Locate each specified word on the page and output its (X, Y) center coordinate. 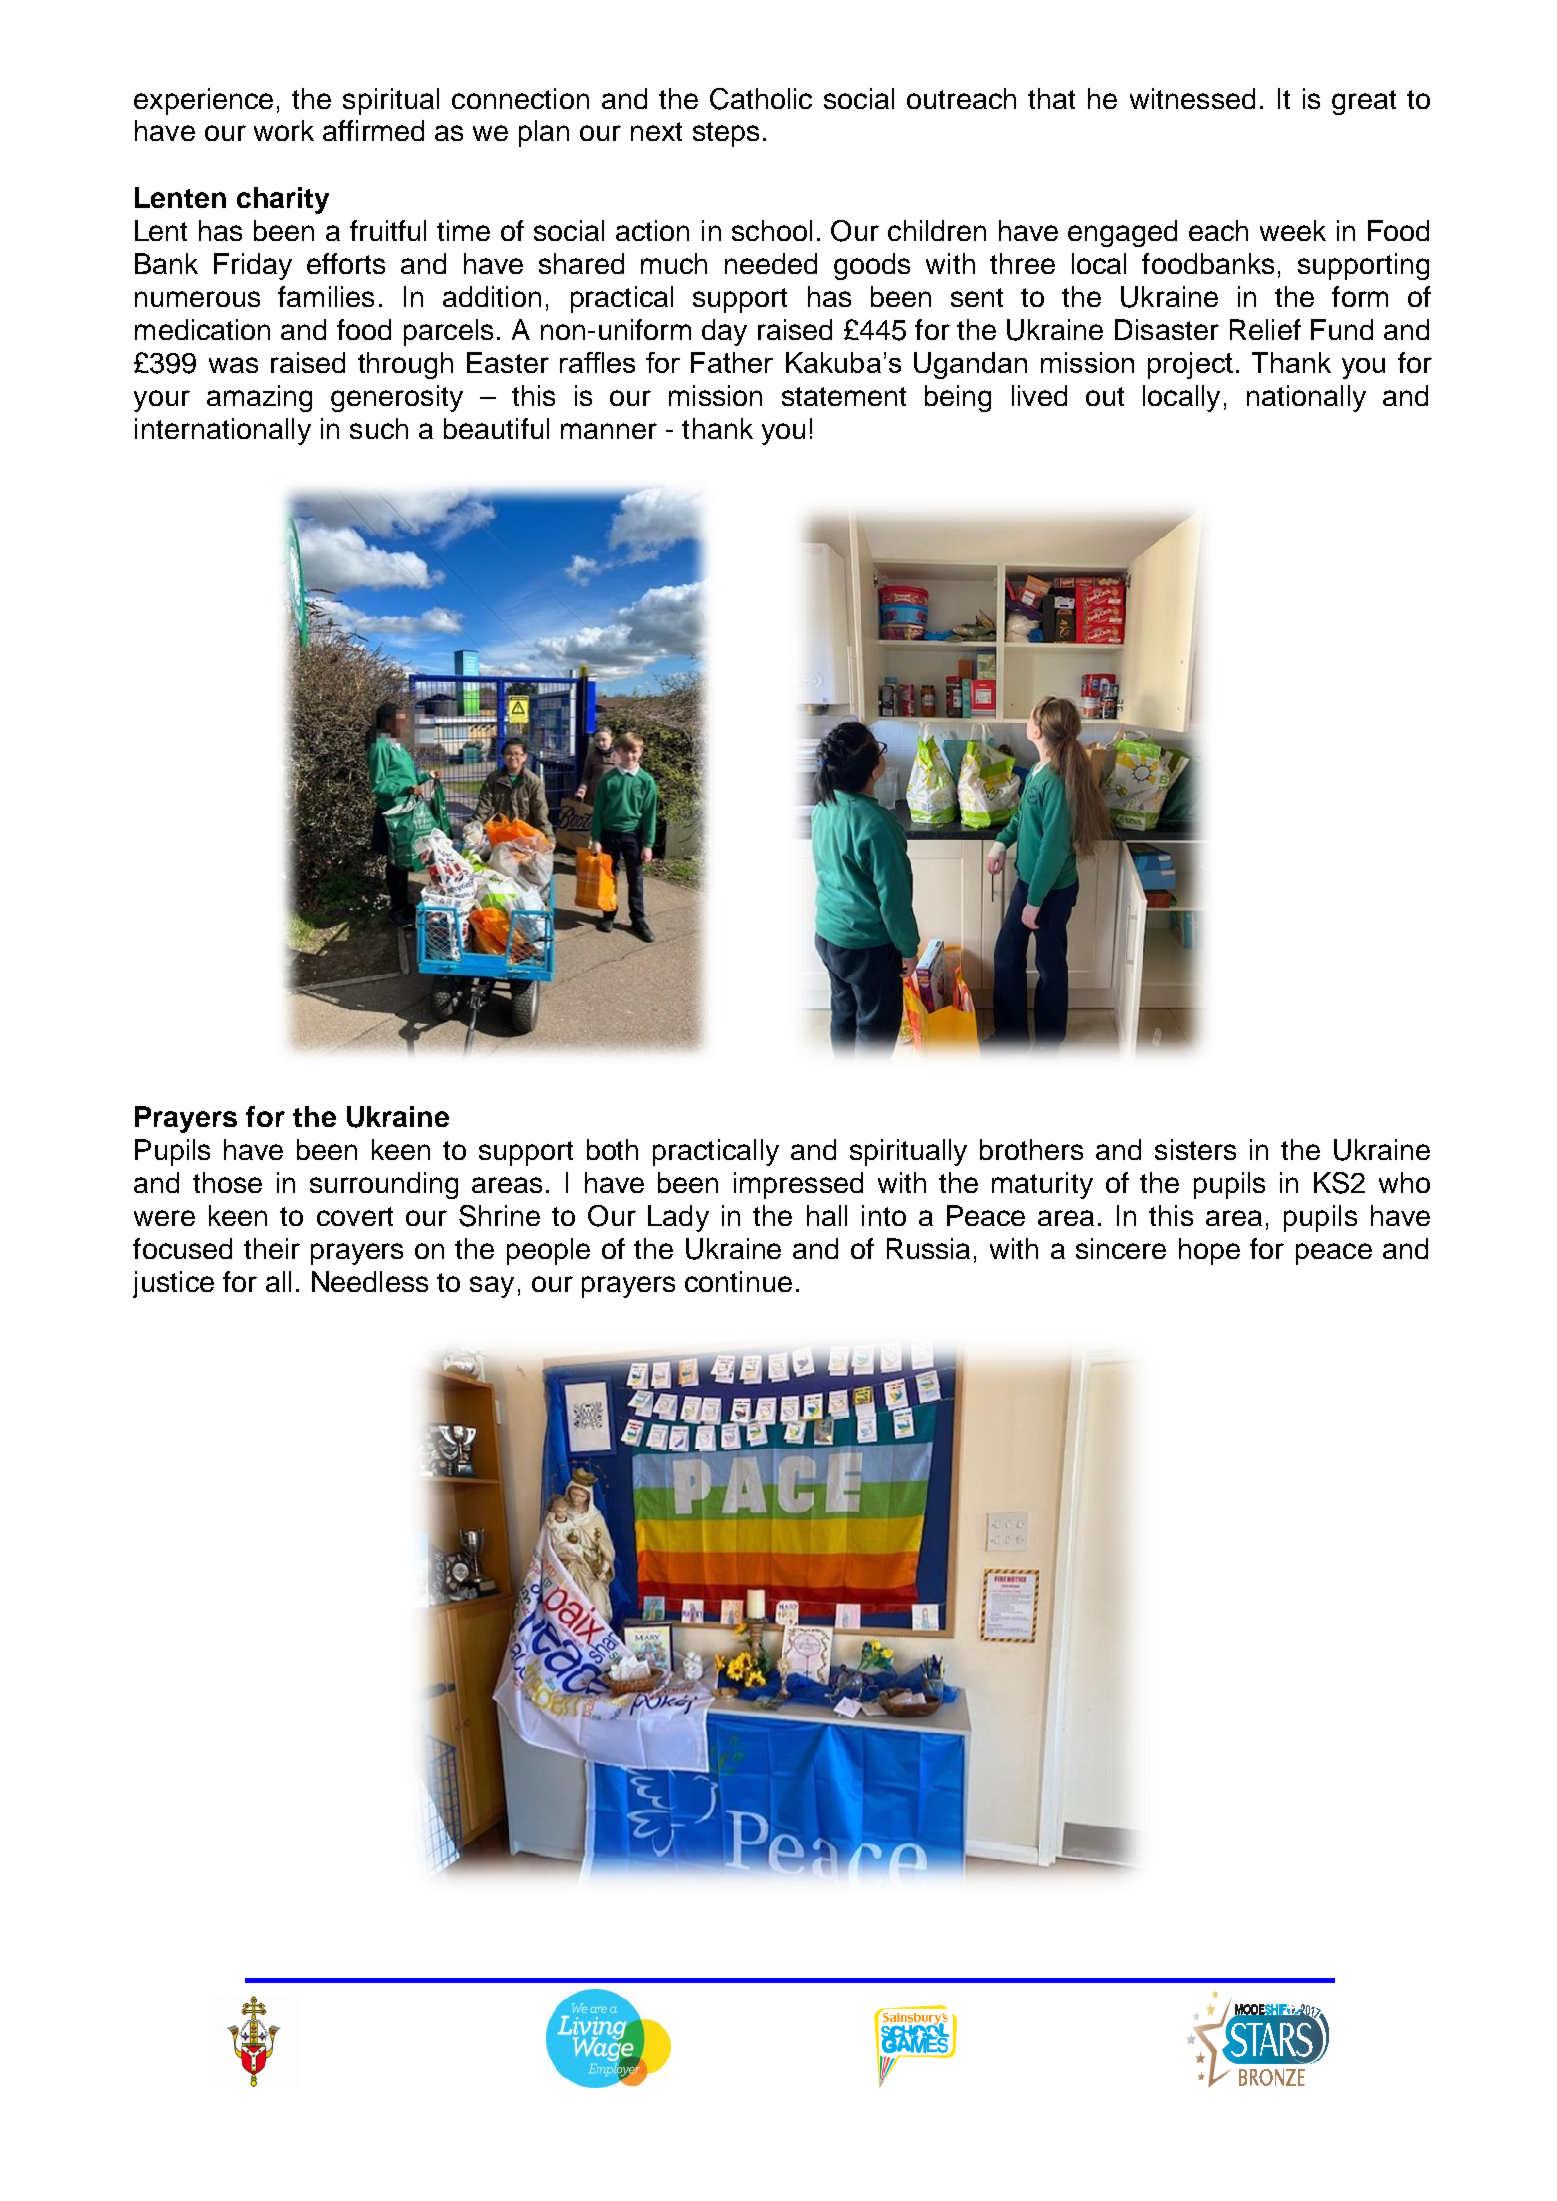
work (284, 130)
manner (609, 431)
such (379, 428)
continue (738, 1281)
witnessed (1192, 98)
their (272, 1248)
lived (1039, 395)
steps (726, 134)
